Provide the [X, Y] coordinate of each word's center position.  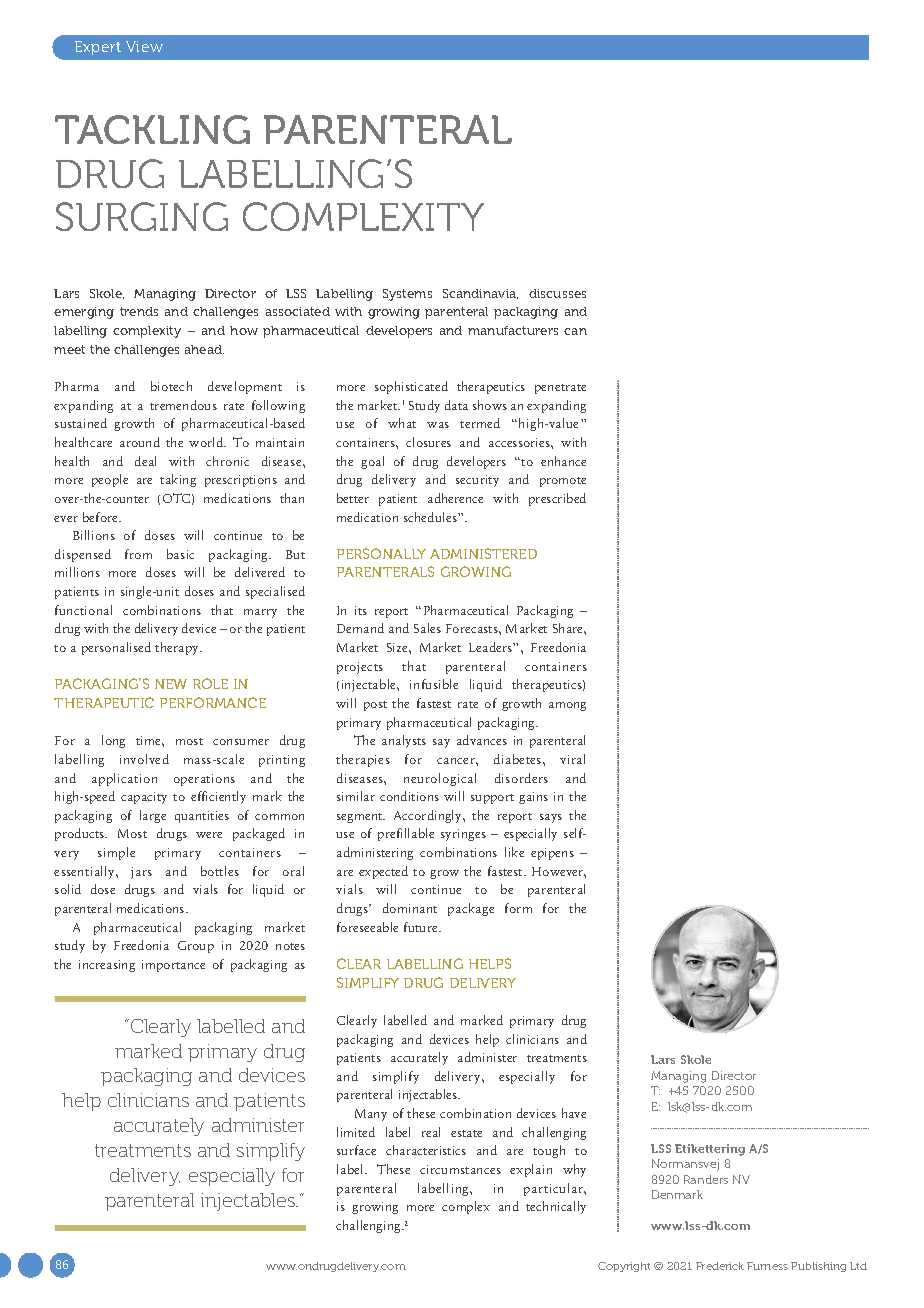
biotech [171, 386]
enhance [563, 461]
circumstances [460, 1169]
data [456, 405]
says [551, 818]
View [144, 46]
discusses [557, 293]
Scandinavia [480, 294]
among [567, 706]
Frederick [720, 1266]
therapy [178, 648]
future [422, 927]
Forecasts [473, 628]
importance [173, 966]
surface [356, 1150]
